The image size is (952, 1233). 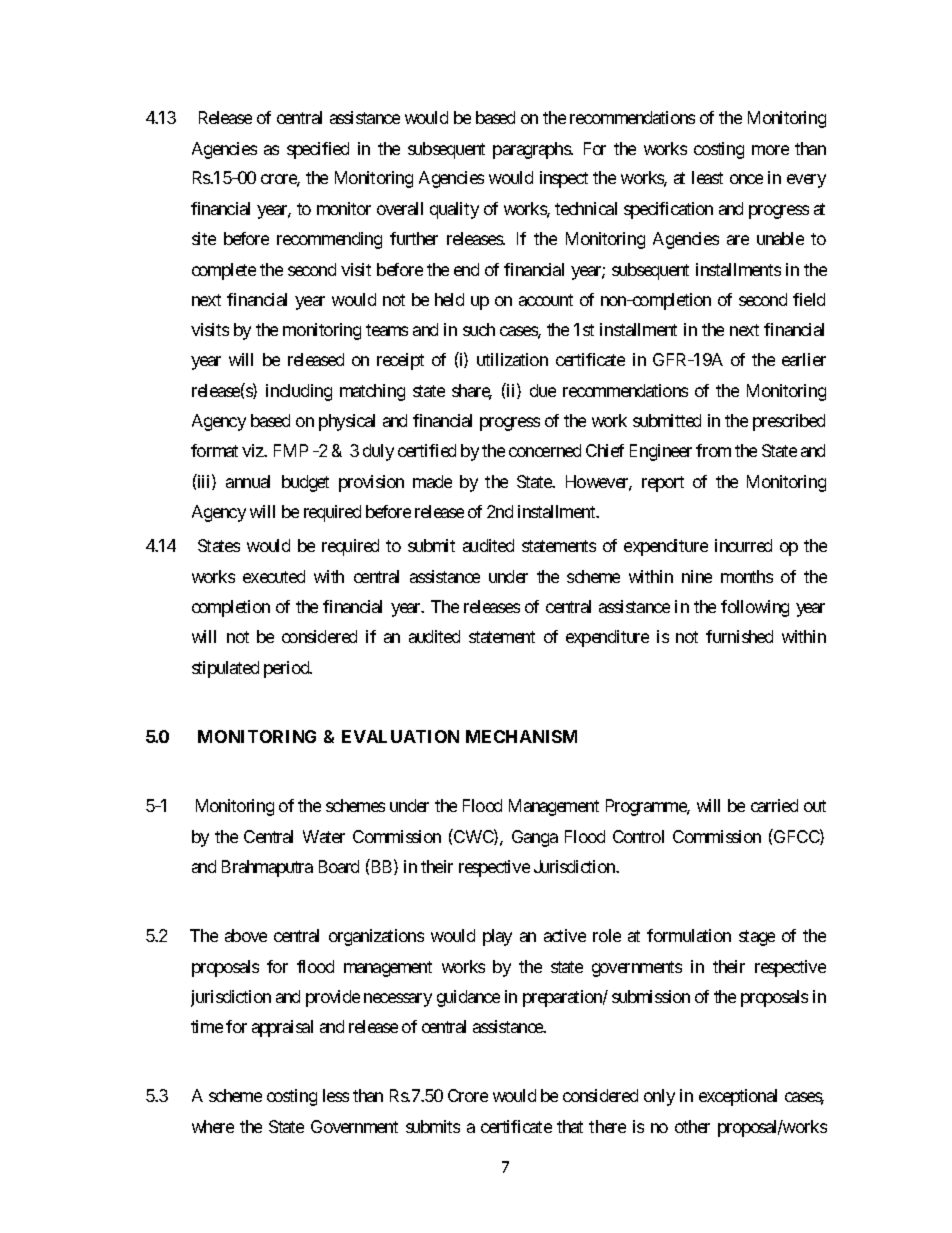 What do you see at coordinates (318, 150) in the screenshot?
I see `specified` at bounding box center [318, 150].
